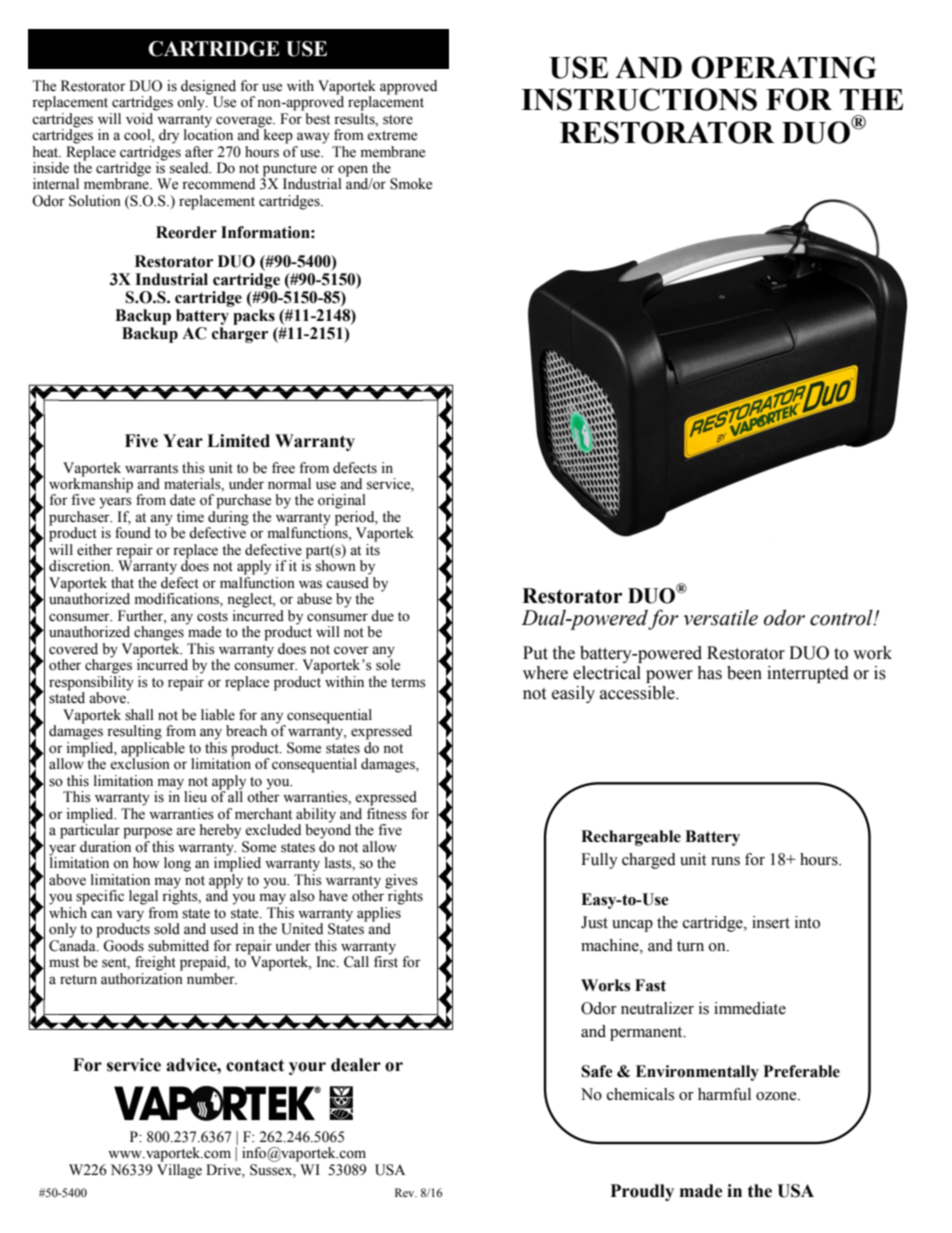 The height and width of the screenshot is (1233, 952). Describe the element at coordinates (406, 1192) in the screenshot. I see `Rev` at that location.
